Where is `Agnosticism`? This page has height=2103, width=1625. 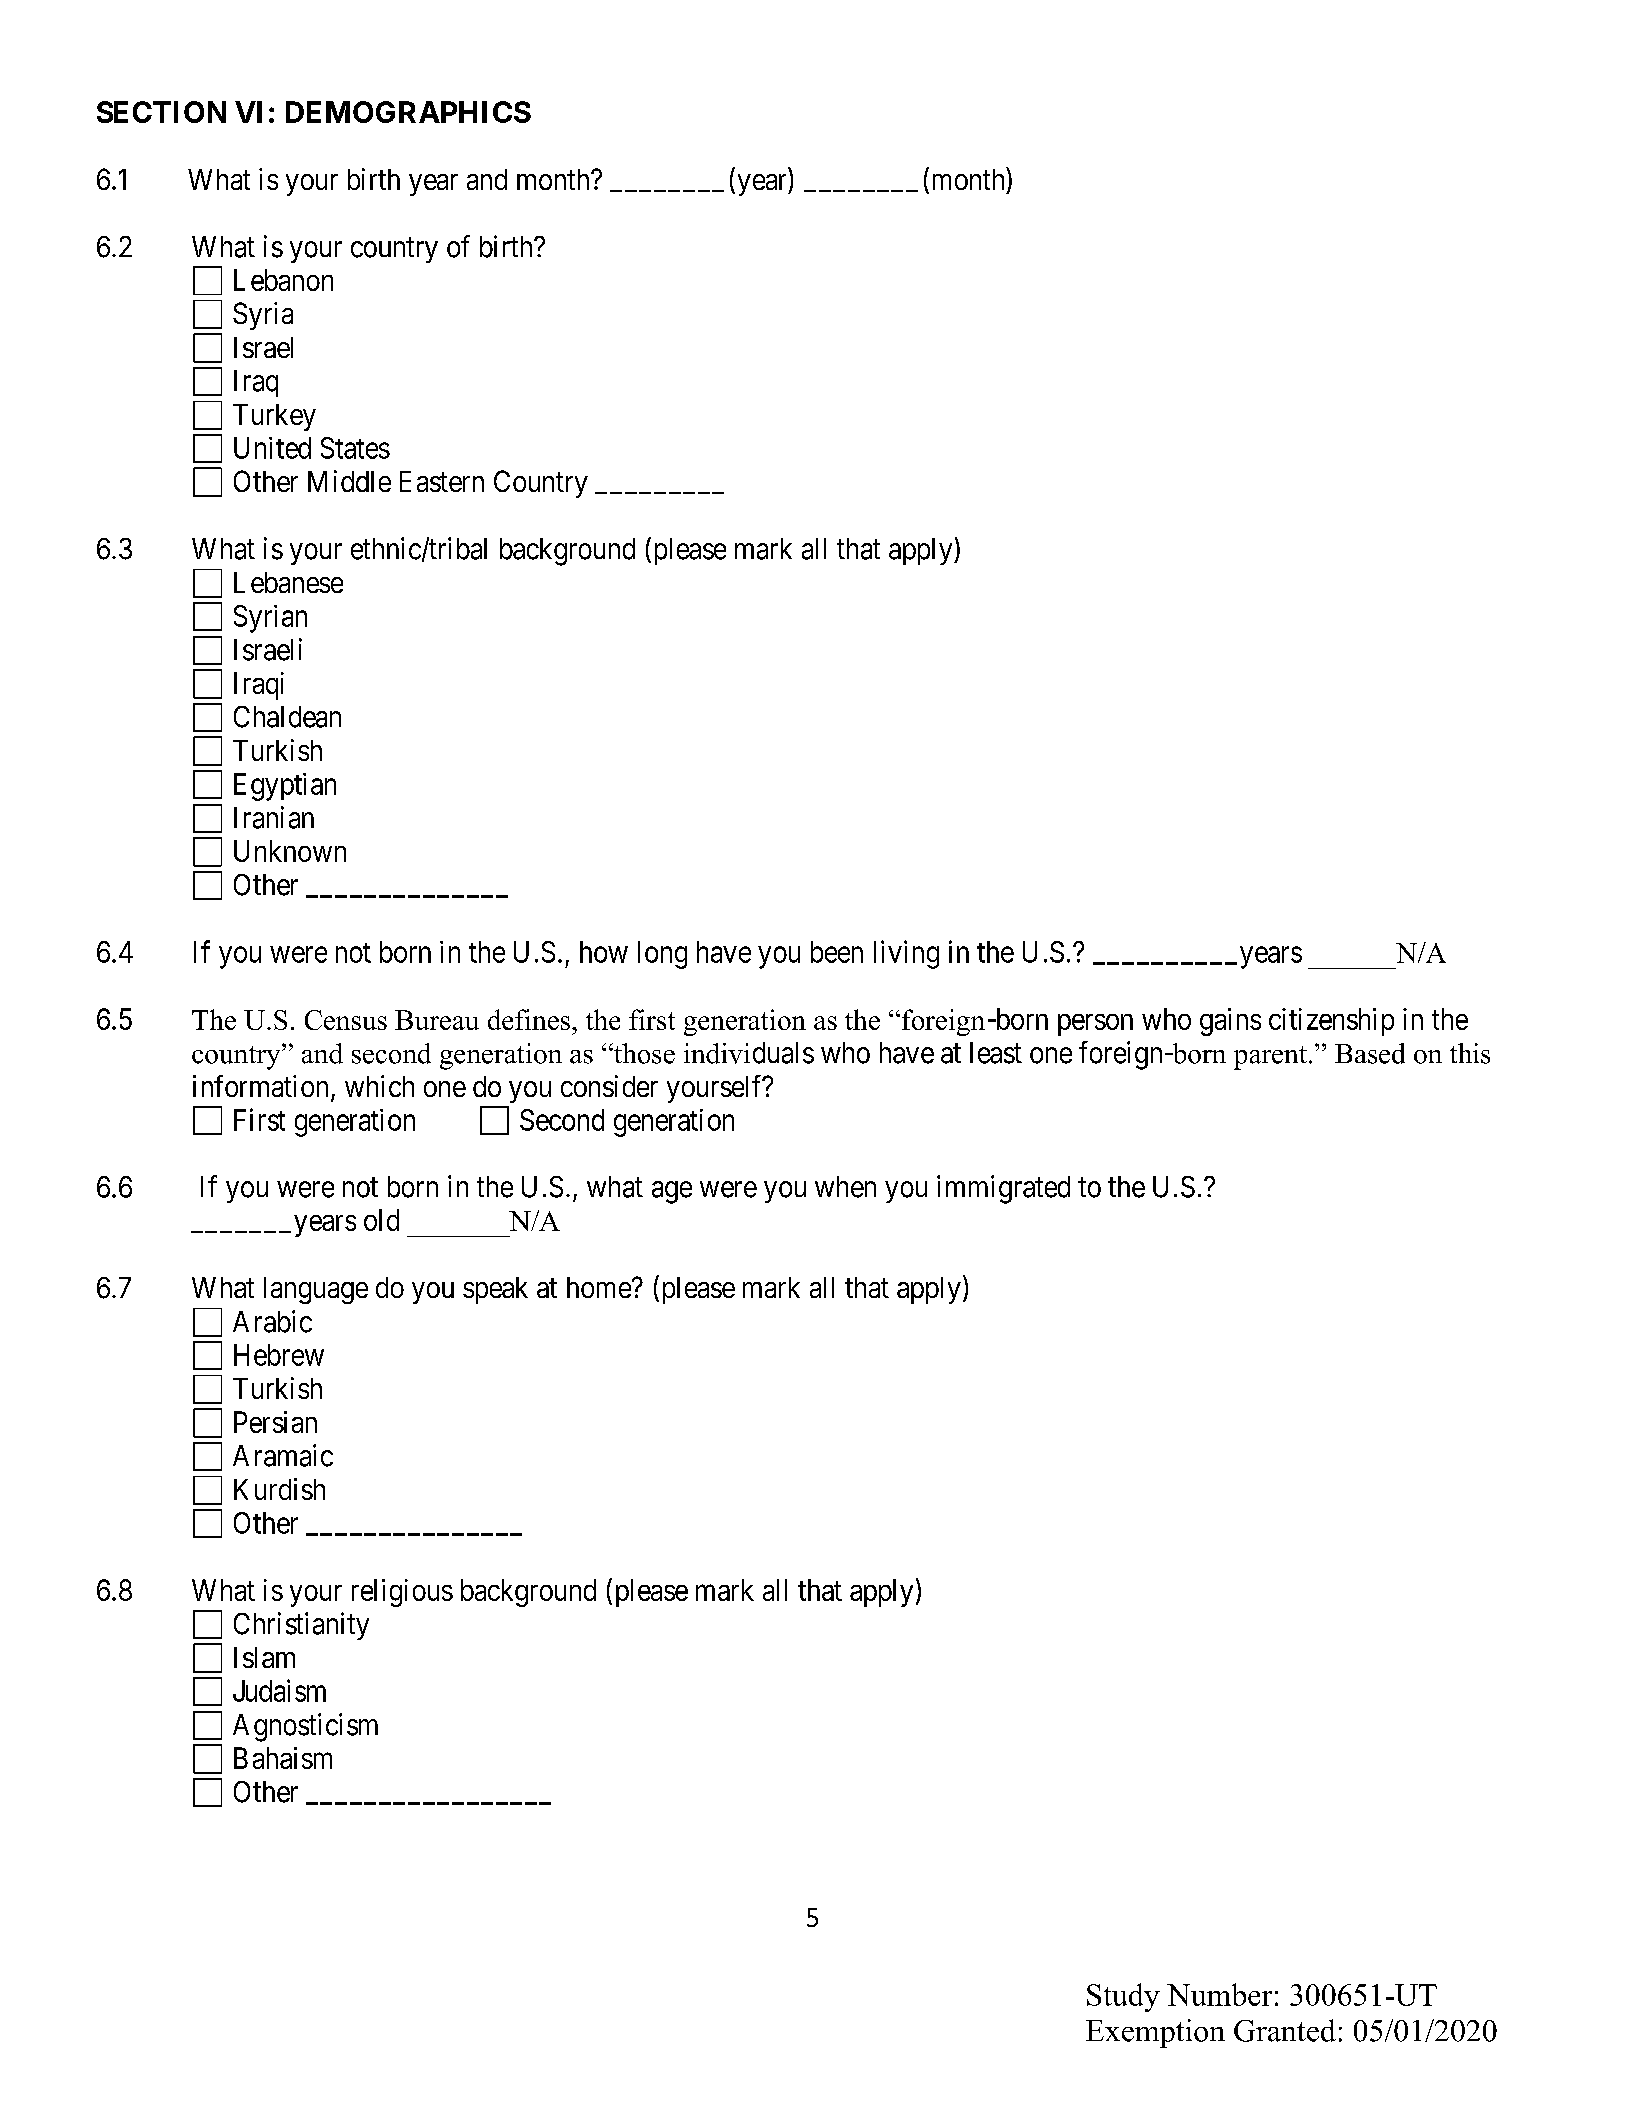 Agnosticism is located at coordinates (305, 1727).
